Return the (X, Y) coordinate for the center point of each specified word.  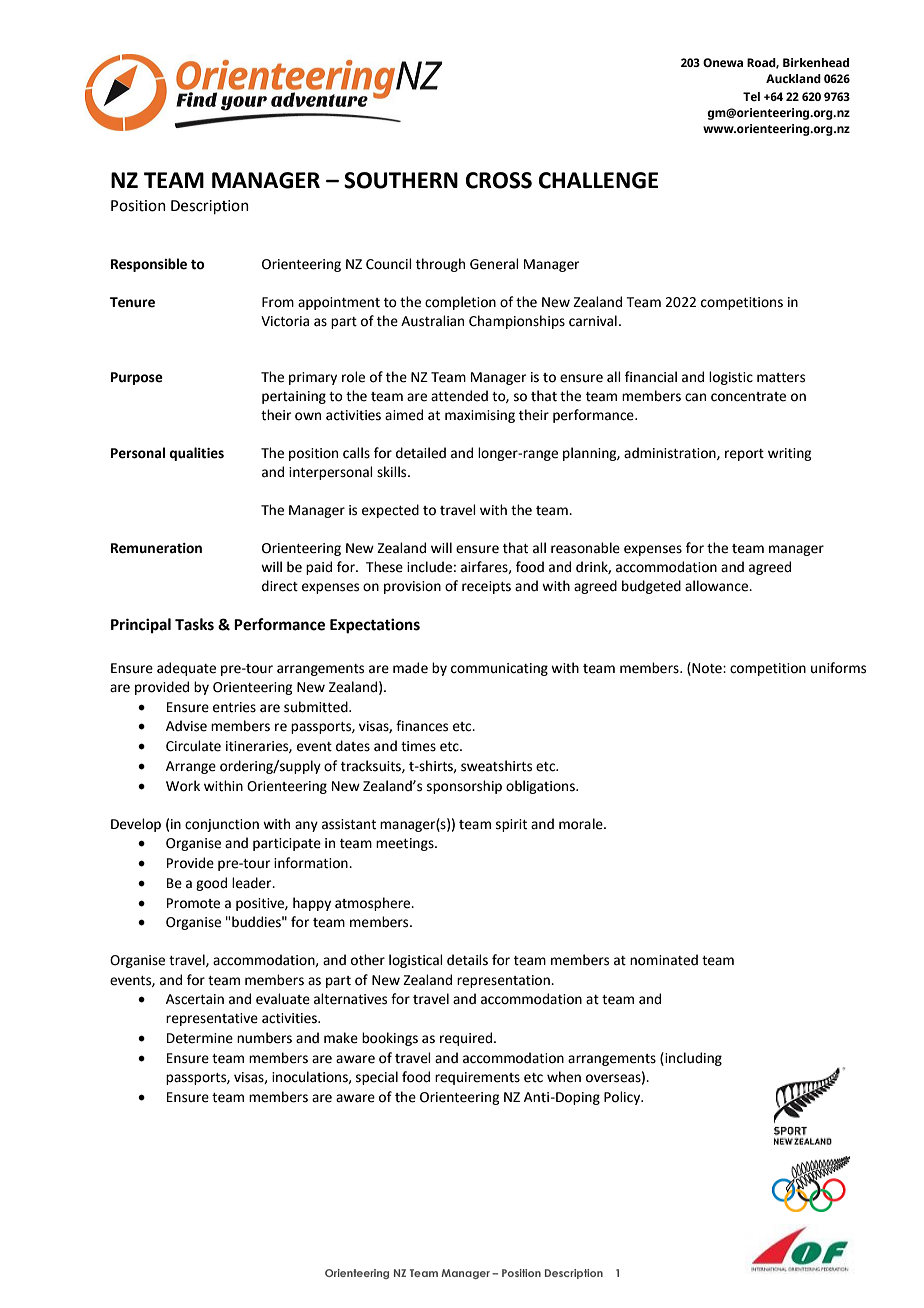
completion (460, 303)
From (278, 302)
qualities (196, 454)
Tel (751, 96)
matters (781, 378)
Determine (200, 1038)
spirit (511, 825)
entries (234, 707)
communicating (499, 669)
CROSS (499, 180)
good (211, 884)
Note (707, 668)
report (744, 455)
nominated (664, 960)
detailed (421, 453)
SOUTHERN (401, 180)
